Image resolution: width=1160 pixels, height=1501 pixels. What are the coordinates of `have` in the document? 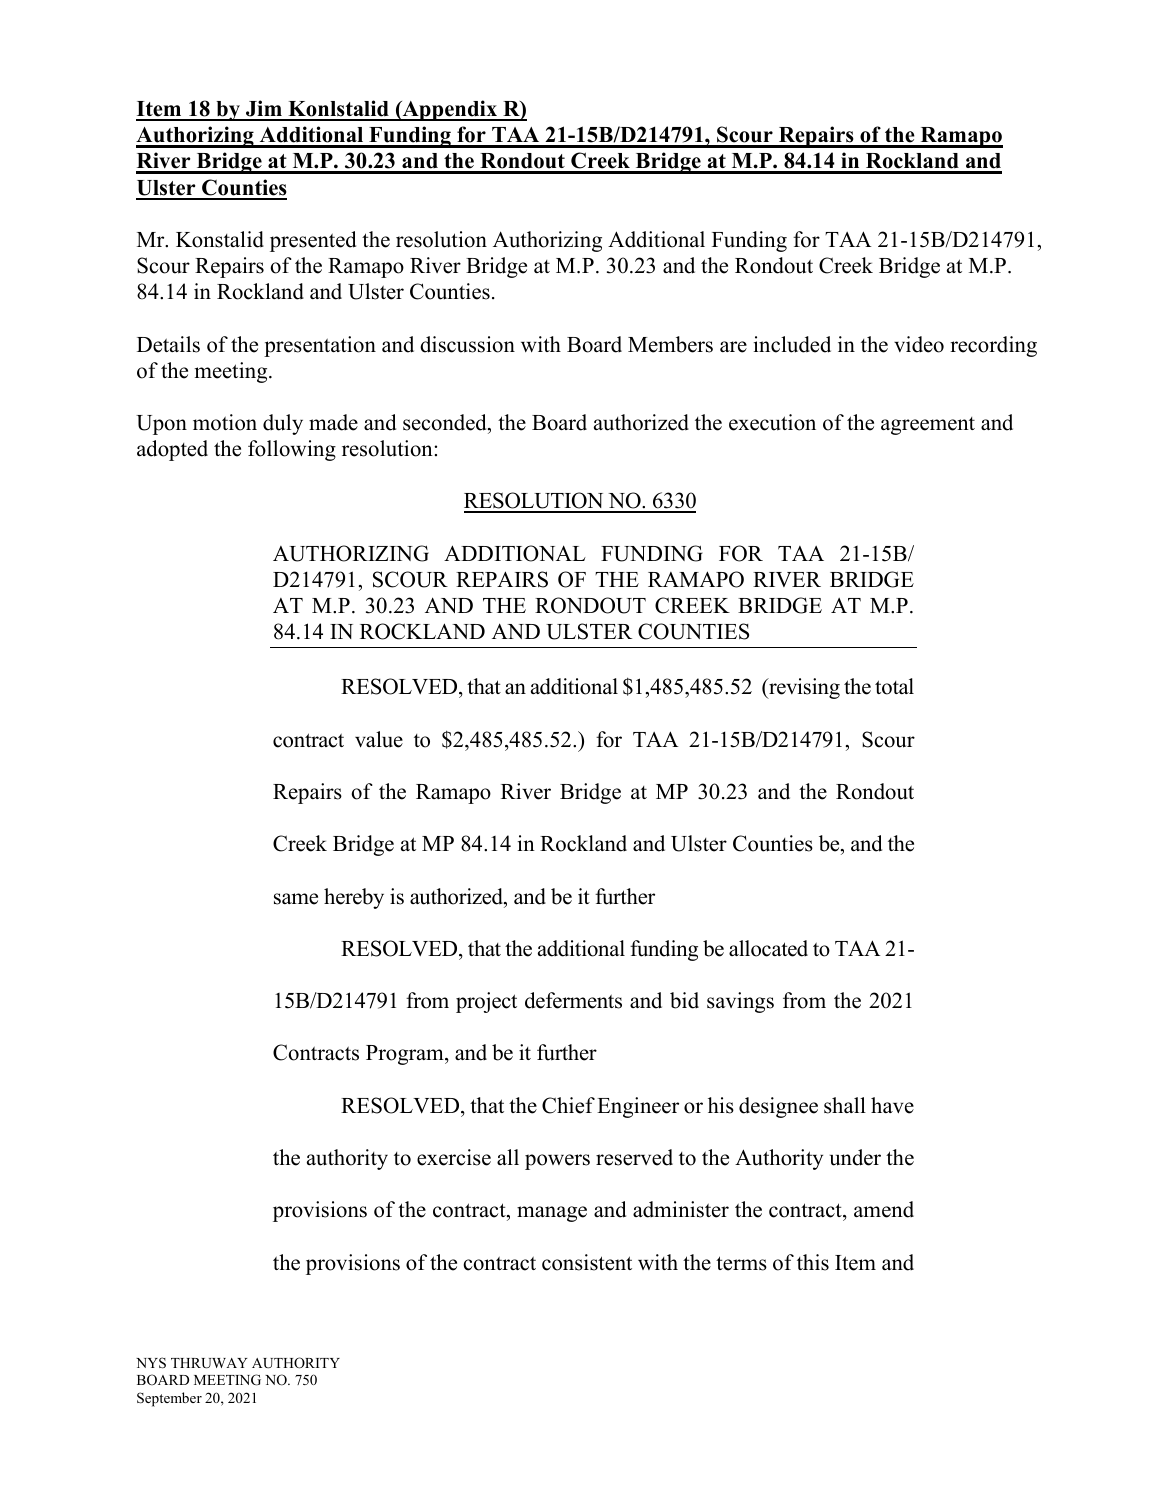 It's located at (892, 1105).
